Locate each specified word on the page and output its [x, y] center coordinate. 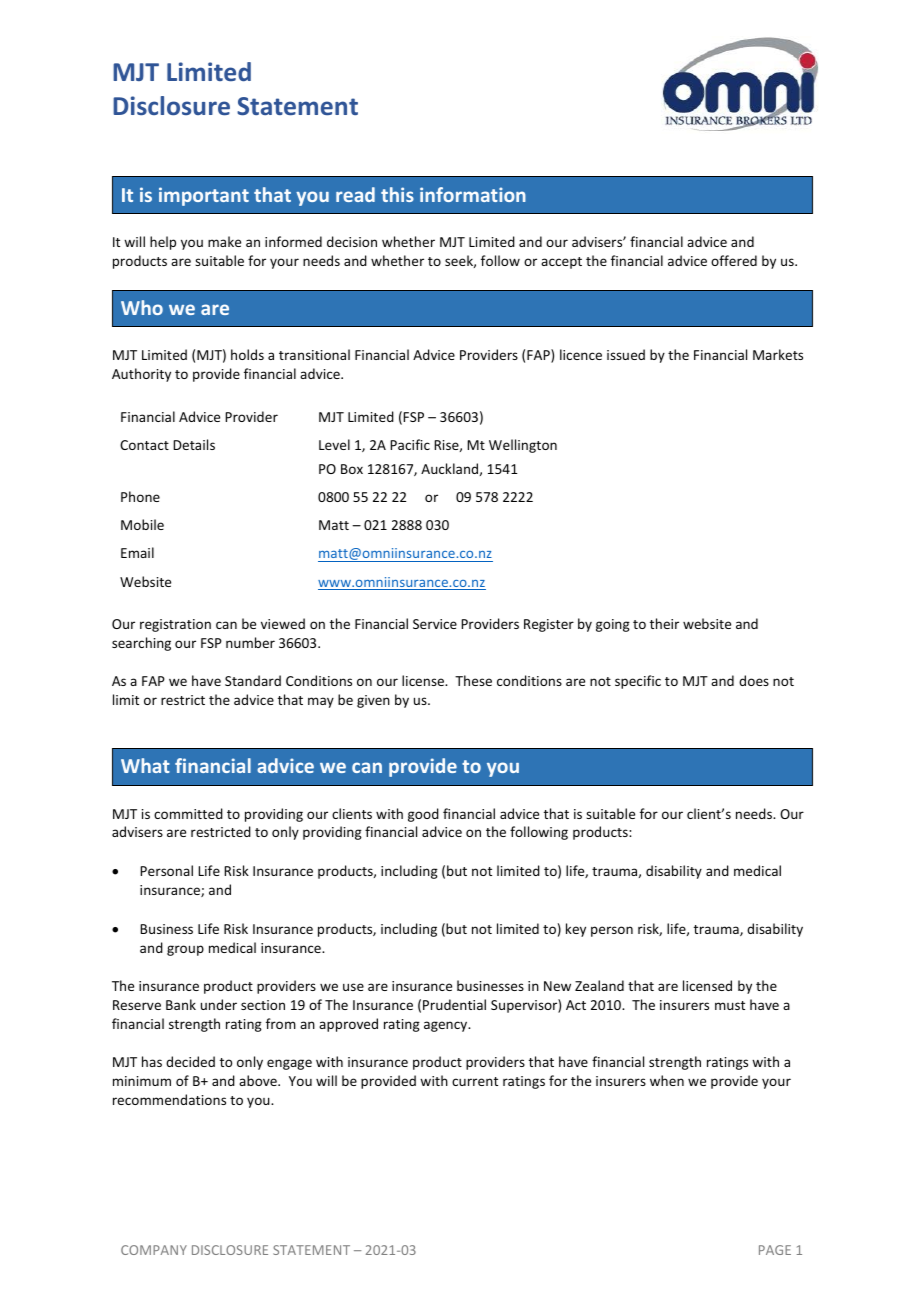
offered [734, 260]
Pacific [410, 444]
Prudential [454, 1004]
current [475, 1081]
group [185, 950]
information [473, 194]
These [473, 680]
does [754, 680]
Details [194, 444]
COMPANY [154, 1250]
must [730, 1005]
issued [626, 354]
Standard [253, 680]
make [224, 241]
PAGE [775, 1250]
